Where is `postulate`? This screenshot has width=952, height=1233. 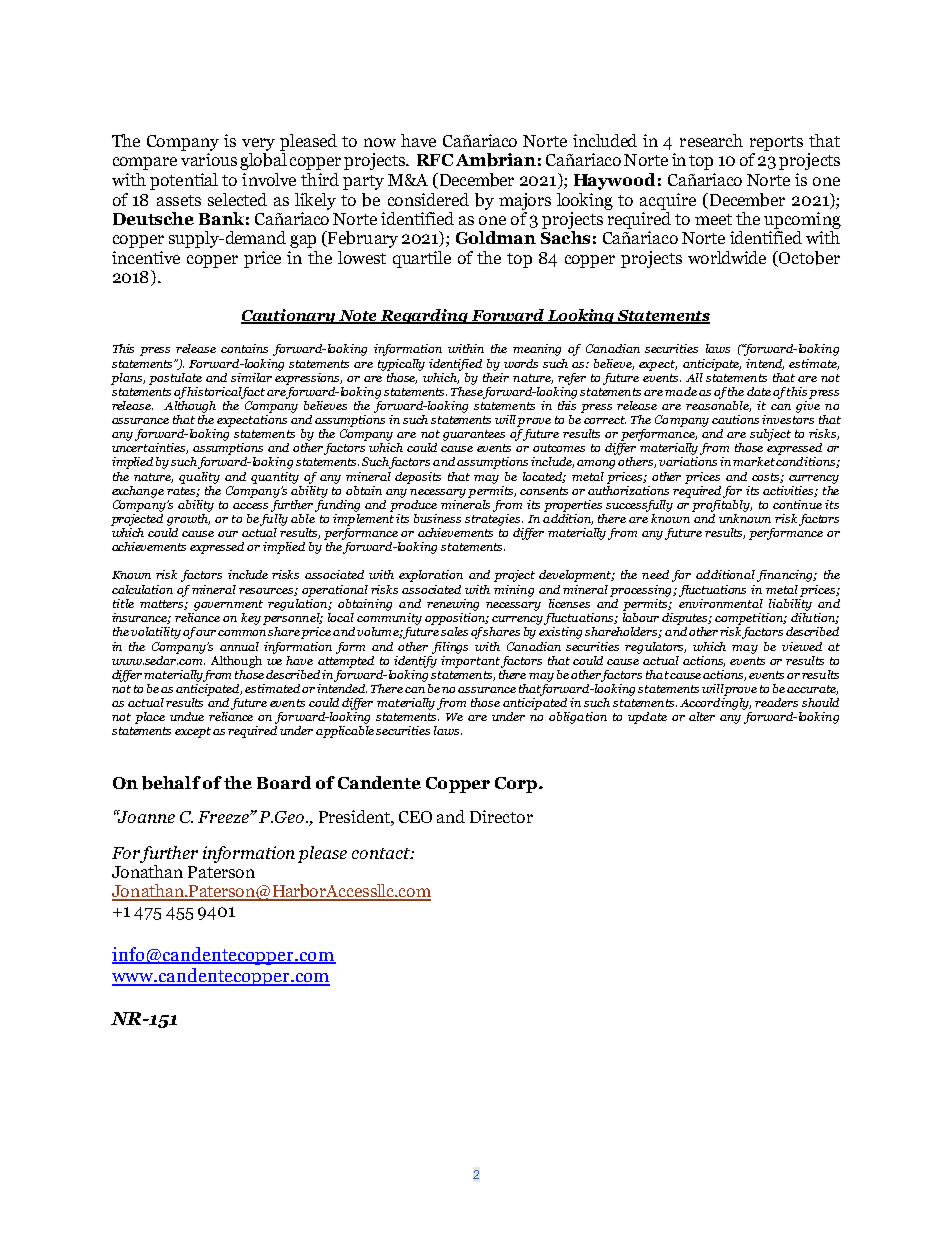 postulate is located at coordinates (175, 379).
